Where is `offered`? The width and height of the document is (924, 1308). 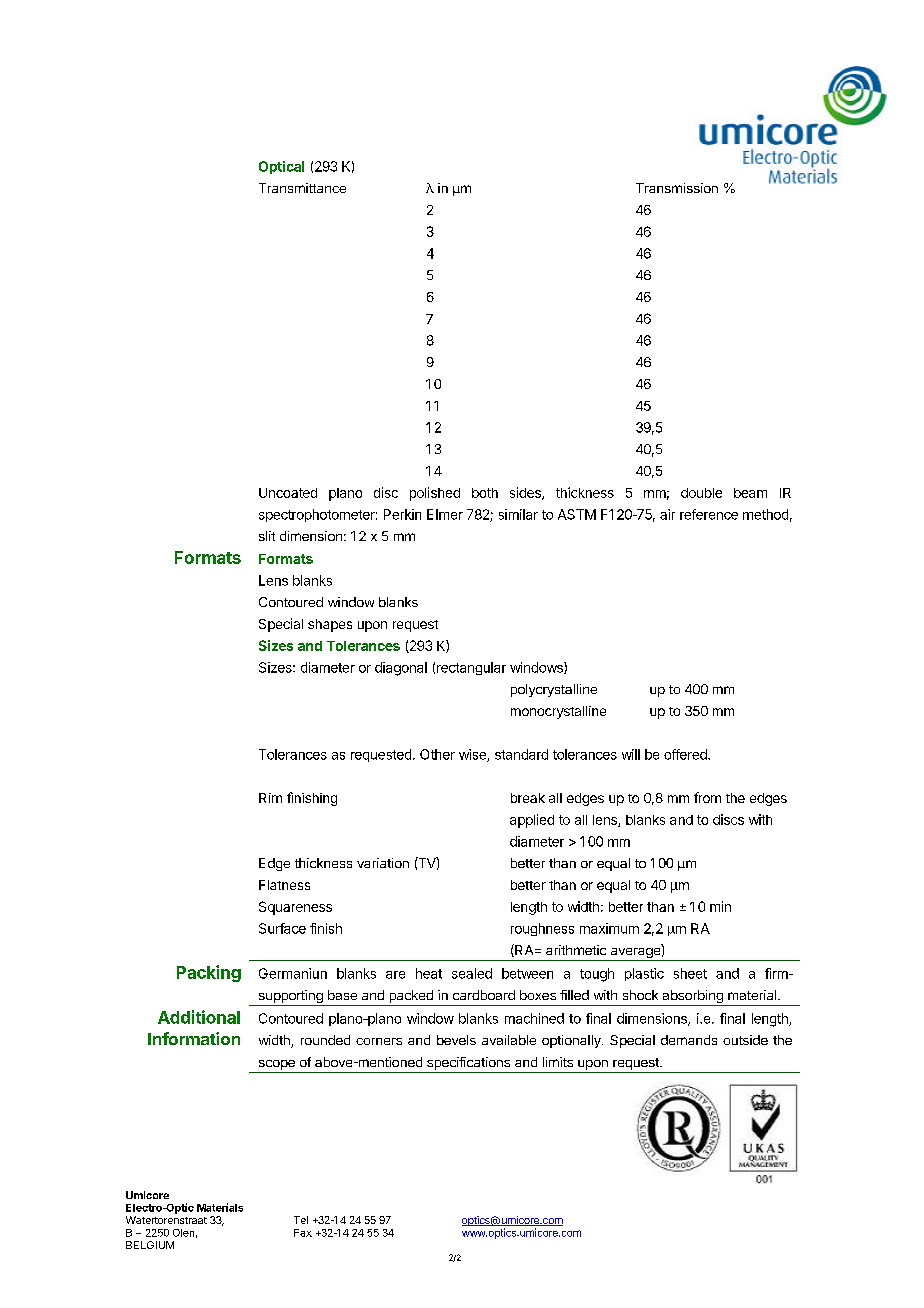
offered is located at coordinates (686, 754).
